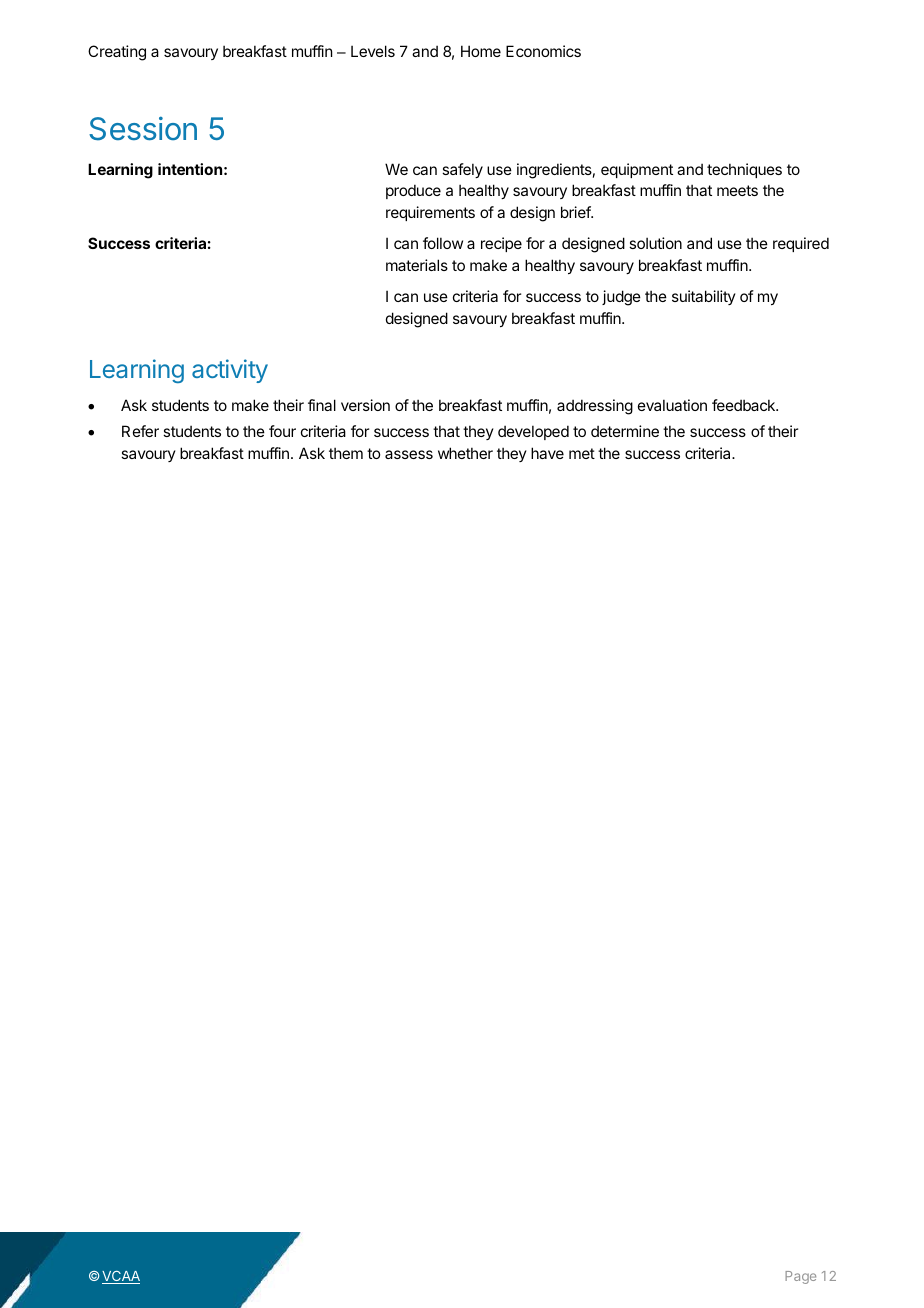 The width and height of the screenshot is (924, 1308). I want to click on Page, so click(800, 1277).
